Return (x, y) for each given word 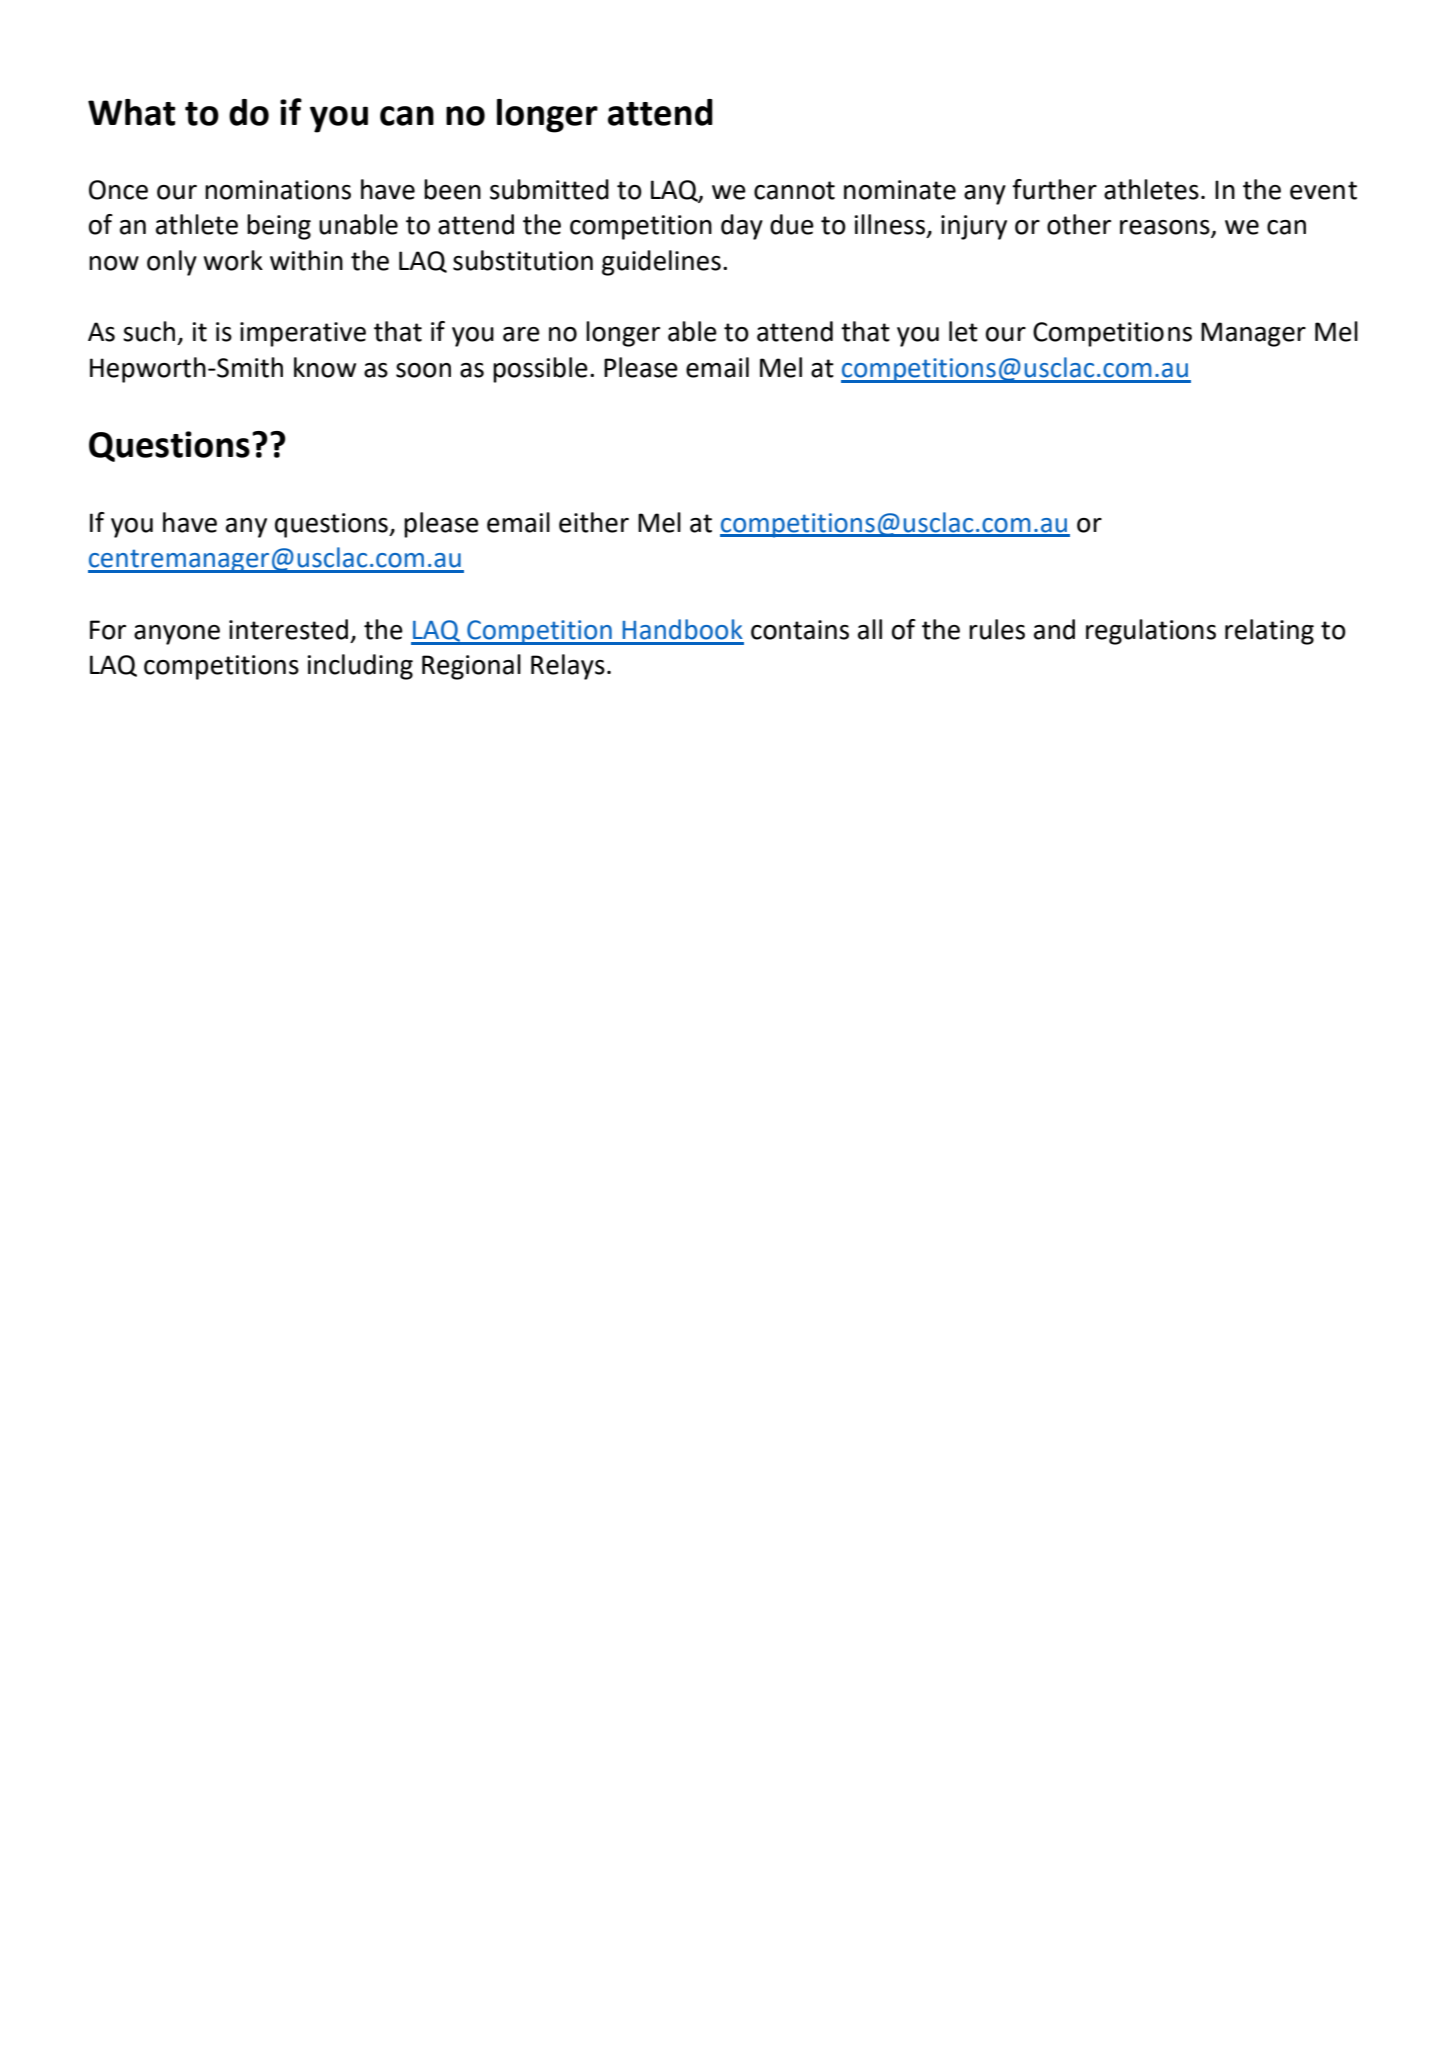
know (325, 367)
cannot (794, 190)
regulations (1151, 632)
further (1054, 189)
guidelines (661, 263)
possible (540, 370)
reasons (1166, 228)
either (594, 522)
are (521, 334)
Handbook (683, 629)
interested (288, 629)
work (233, 260)
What (131, 112)
